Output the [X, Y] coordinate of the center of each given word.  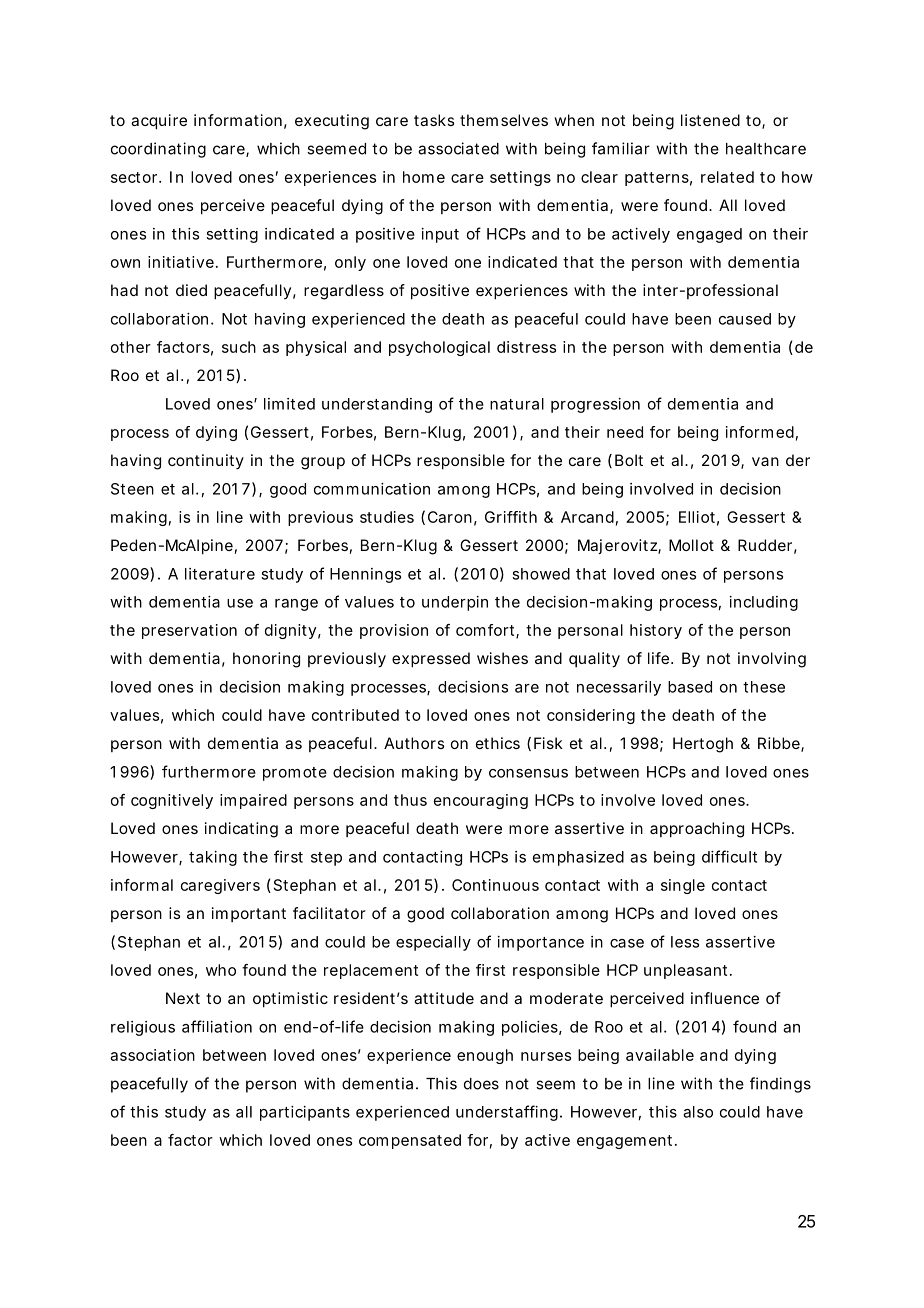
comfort [485, 630]
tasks [434, 120]
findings [780, 1085]
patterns [657, 179]
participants [305, 1113]
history [656, 631]
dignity [290, 631]
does [481, 1084]
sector [134, 177]
